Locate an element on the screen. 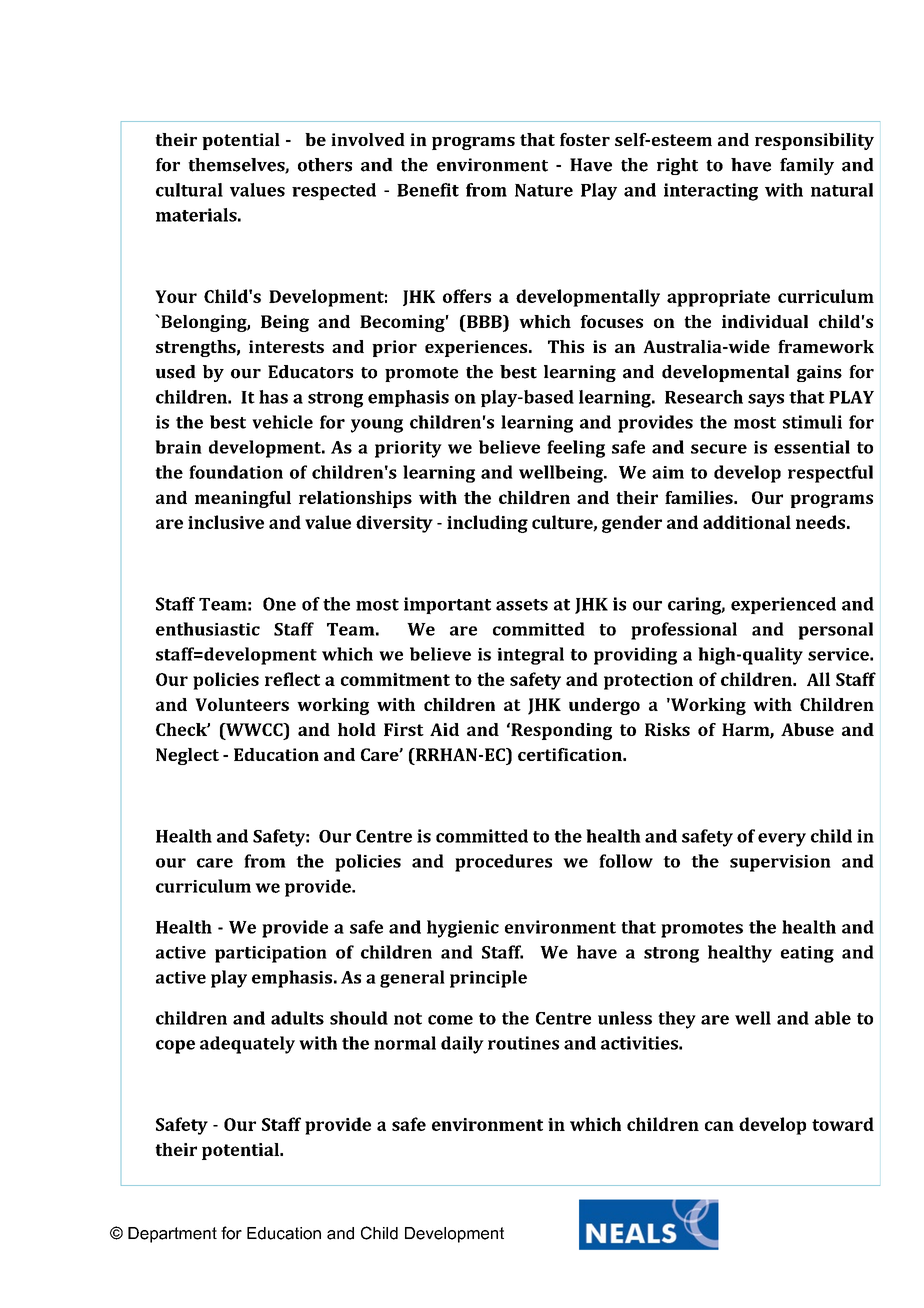 This screenshot has height=1308, width=924. family is located at coordinates (807, 166).
